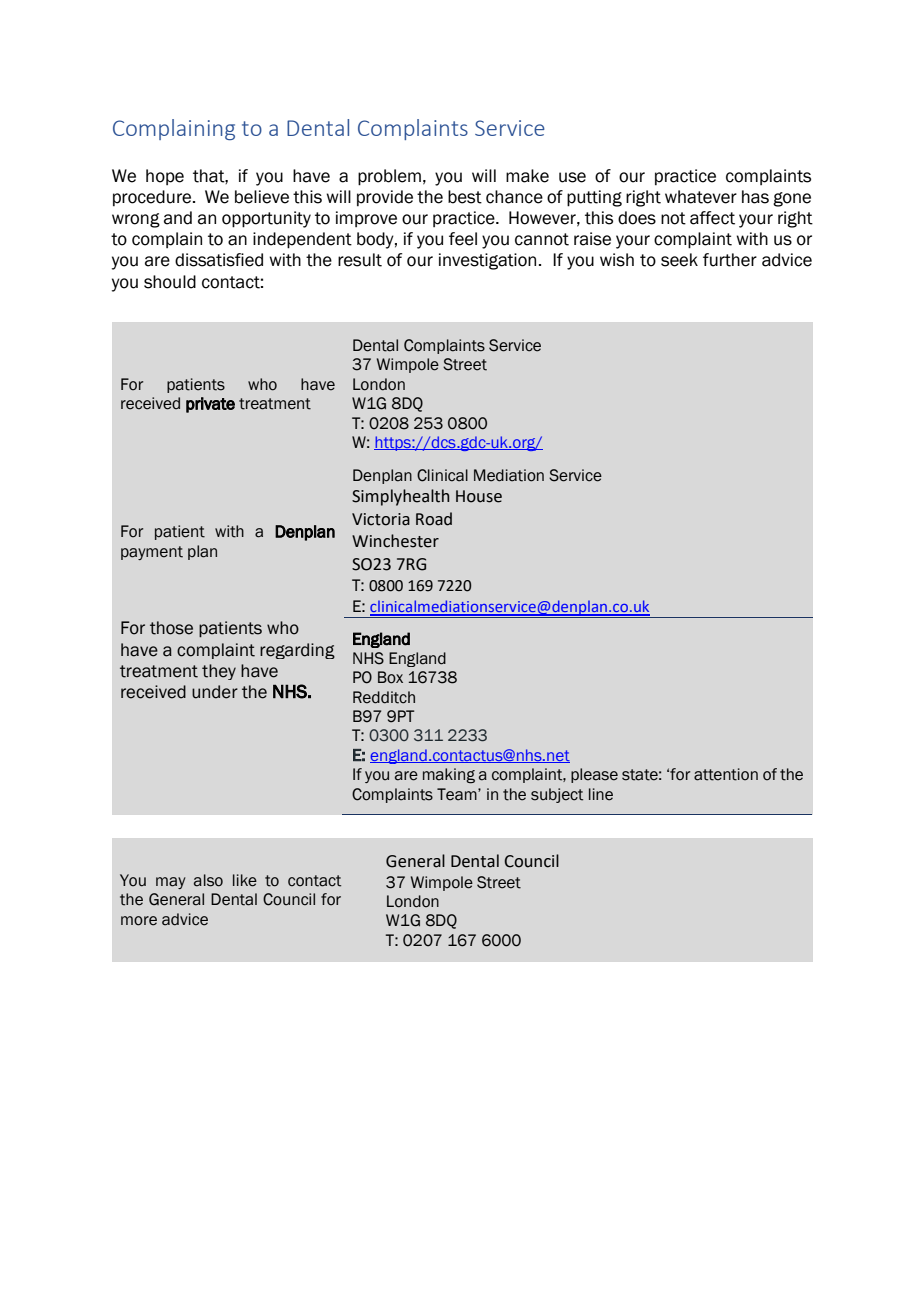 Image resolution: width=924 pixels, height=1308 pixels. I want to click on under, so click(215, 692).
